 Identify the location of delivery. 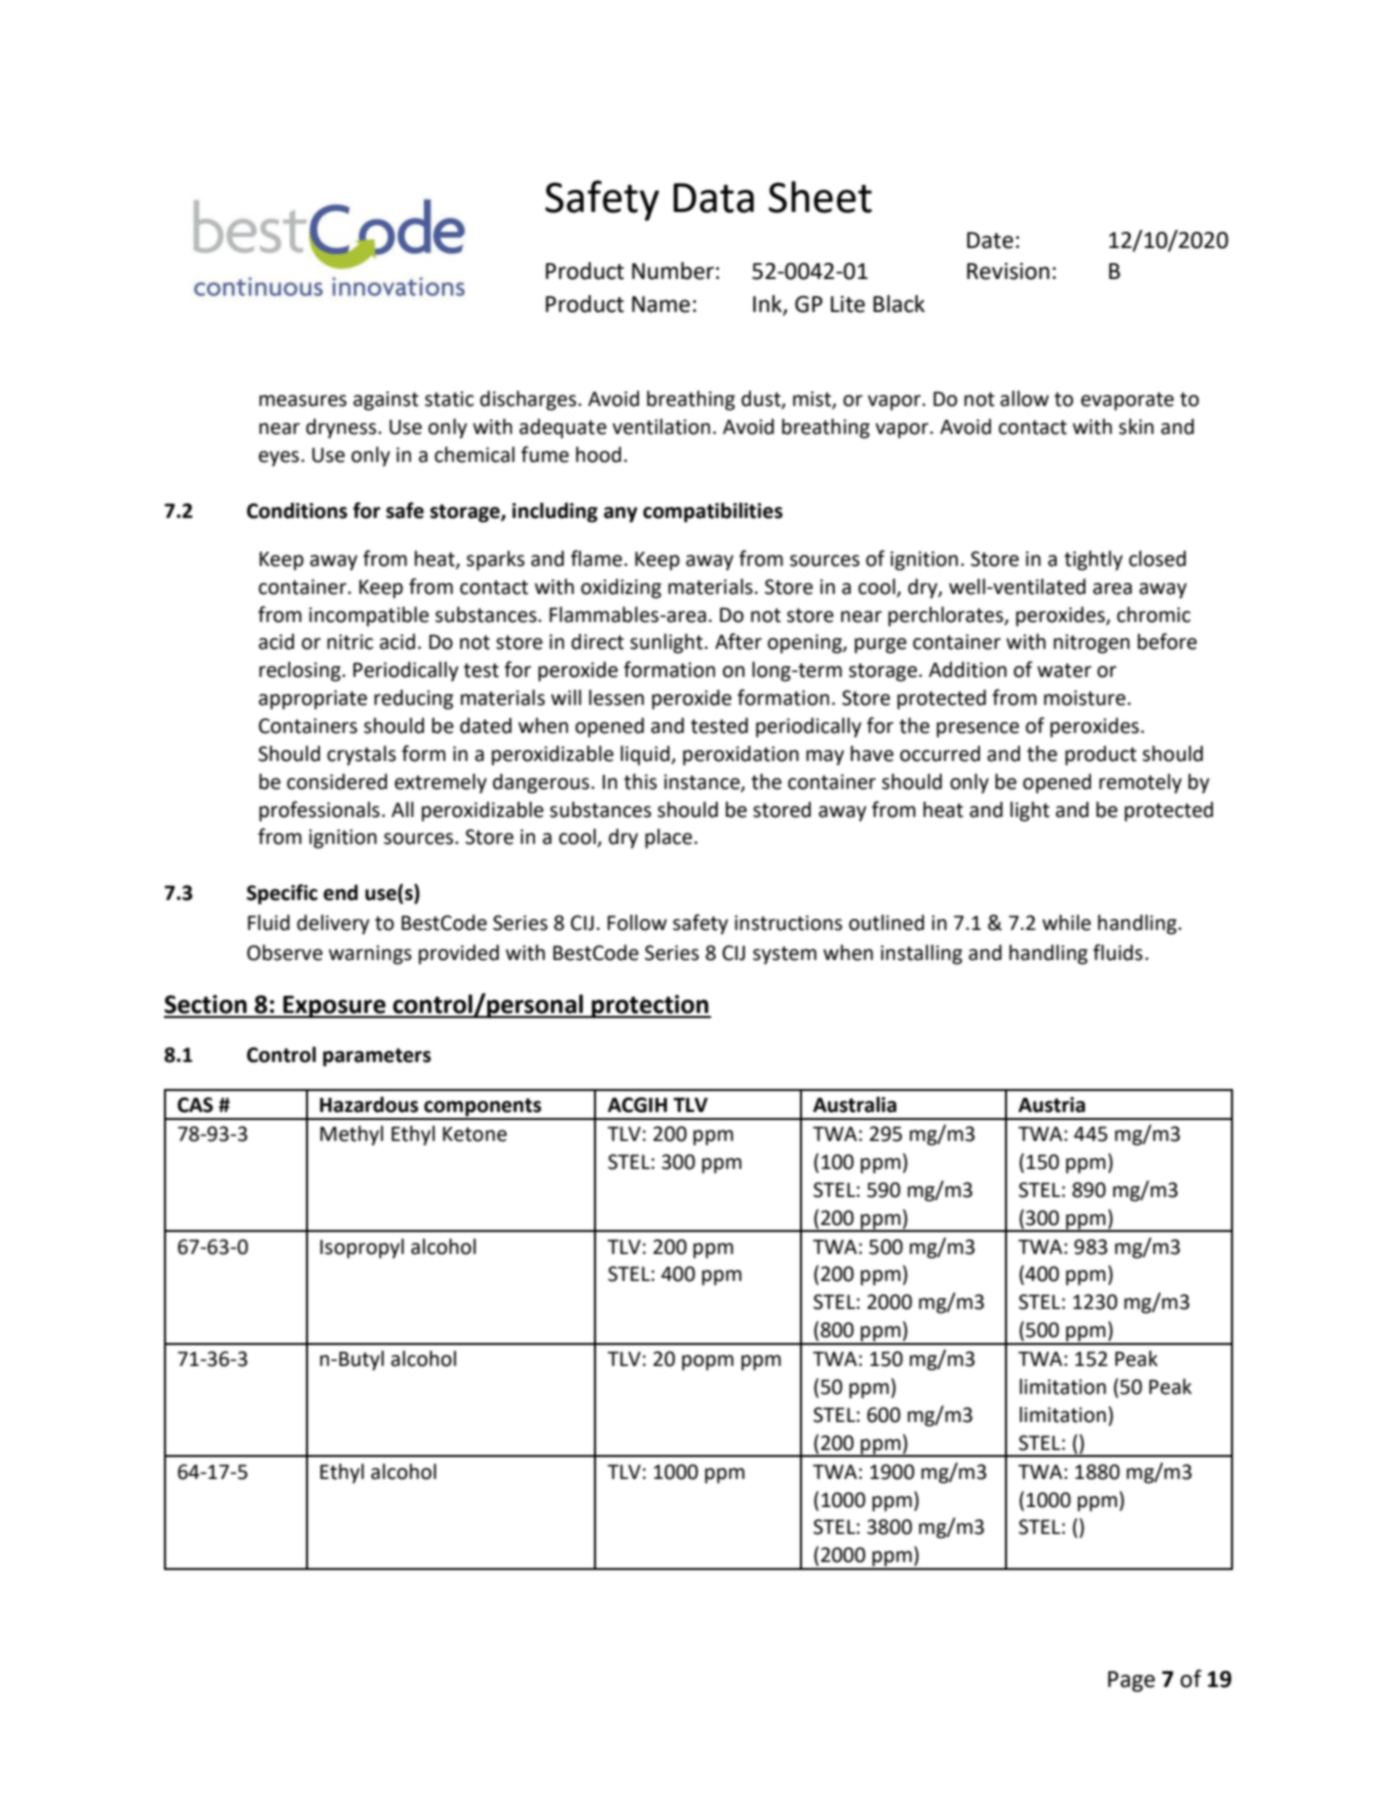
(333, 924).
